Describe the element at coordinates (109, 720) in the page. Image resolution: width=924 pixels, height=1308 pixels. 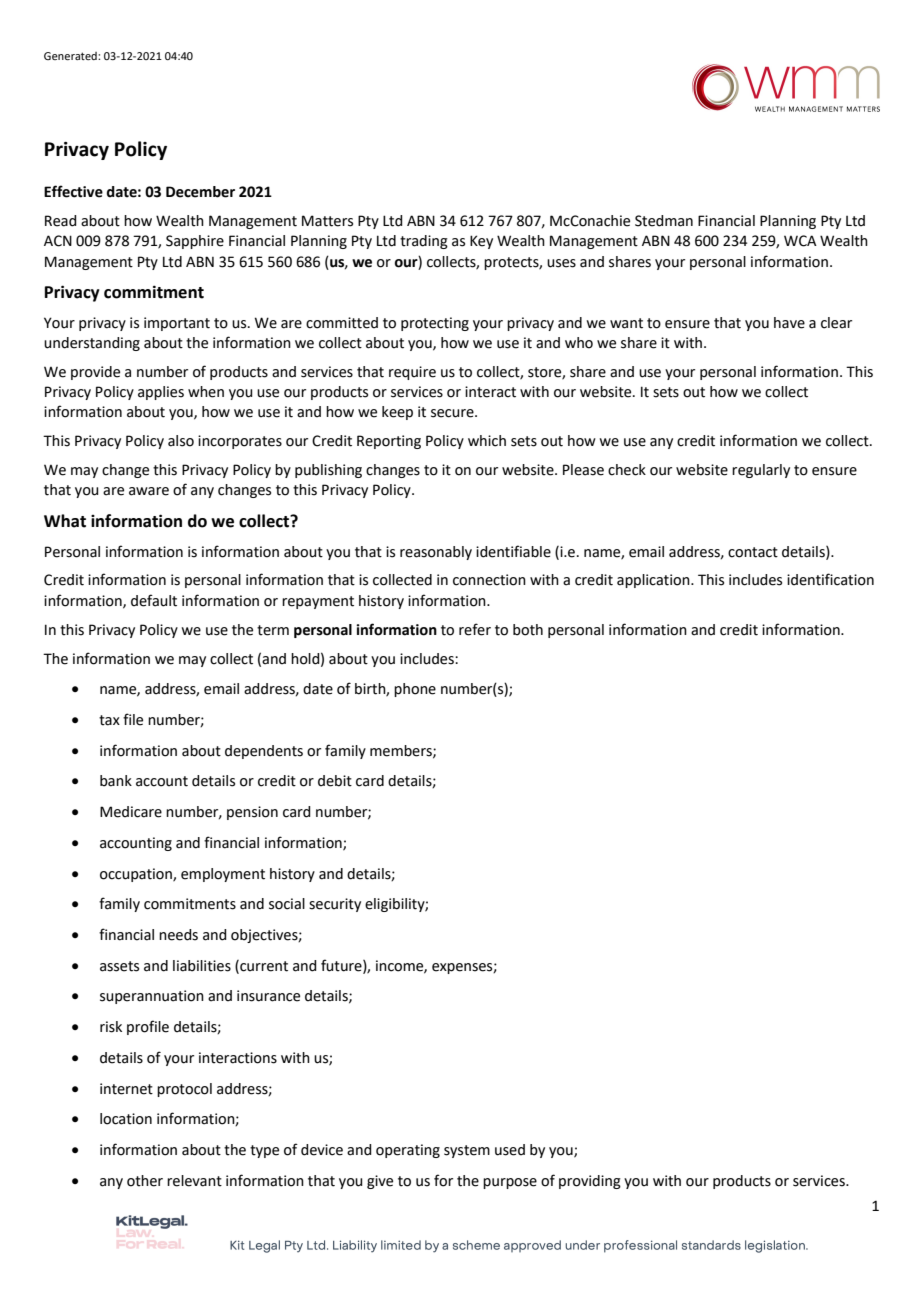
I see `tax` at that location.
